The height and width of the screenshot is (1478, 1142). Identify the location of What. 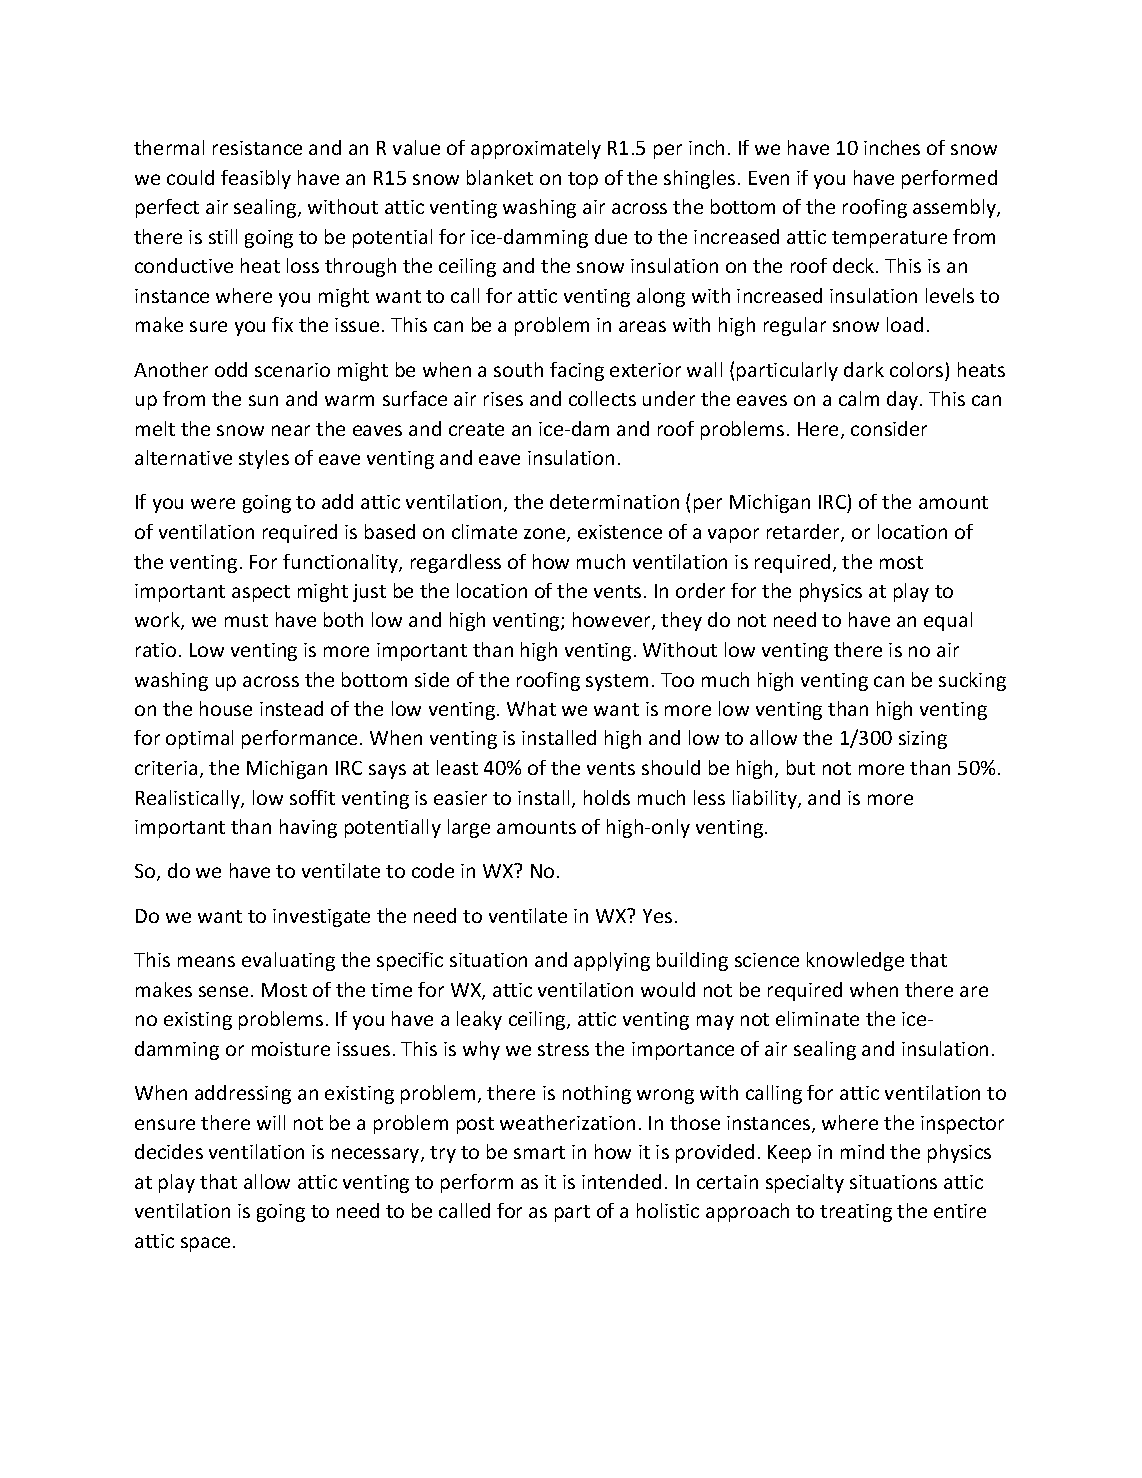
(531, 708).
